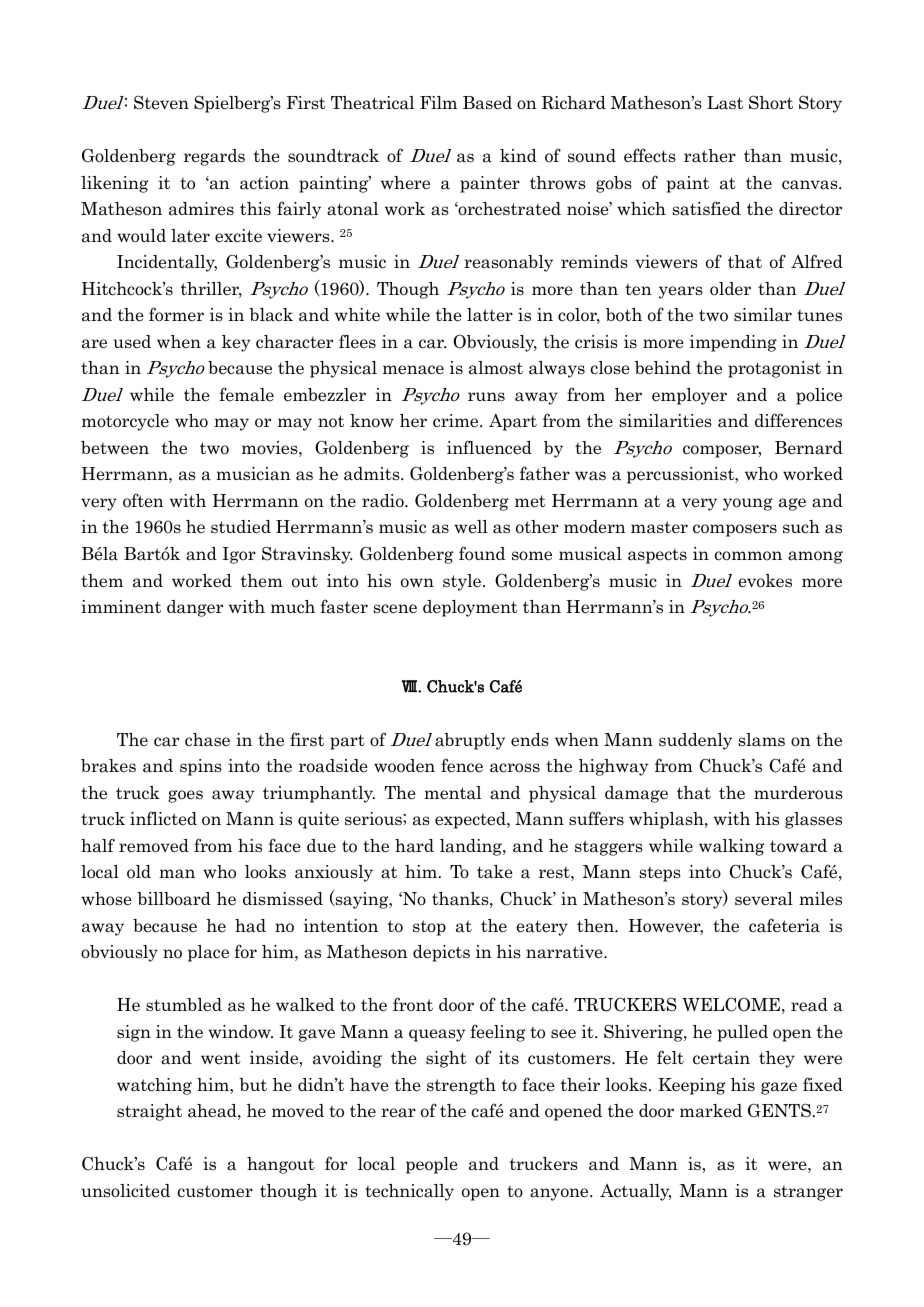  Describe the element at coordinates (214, 157) in the image. I see `regards` at that location.
